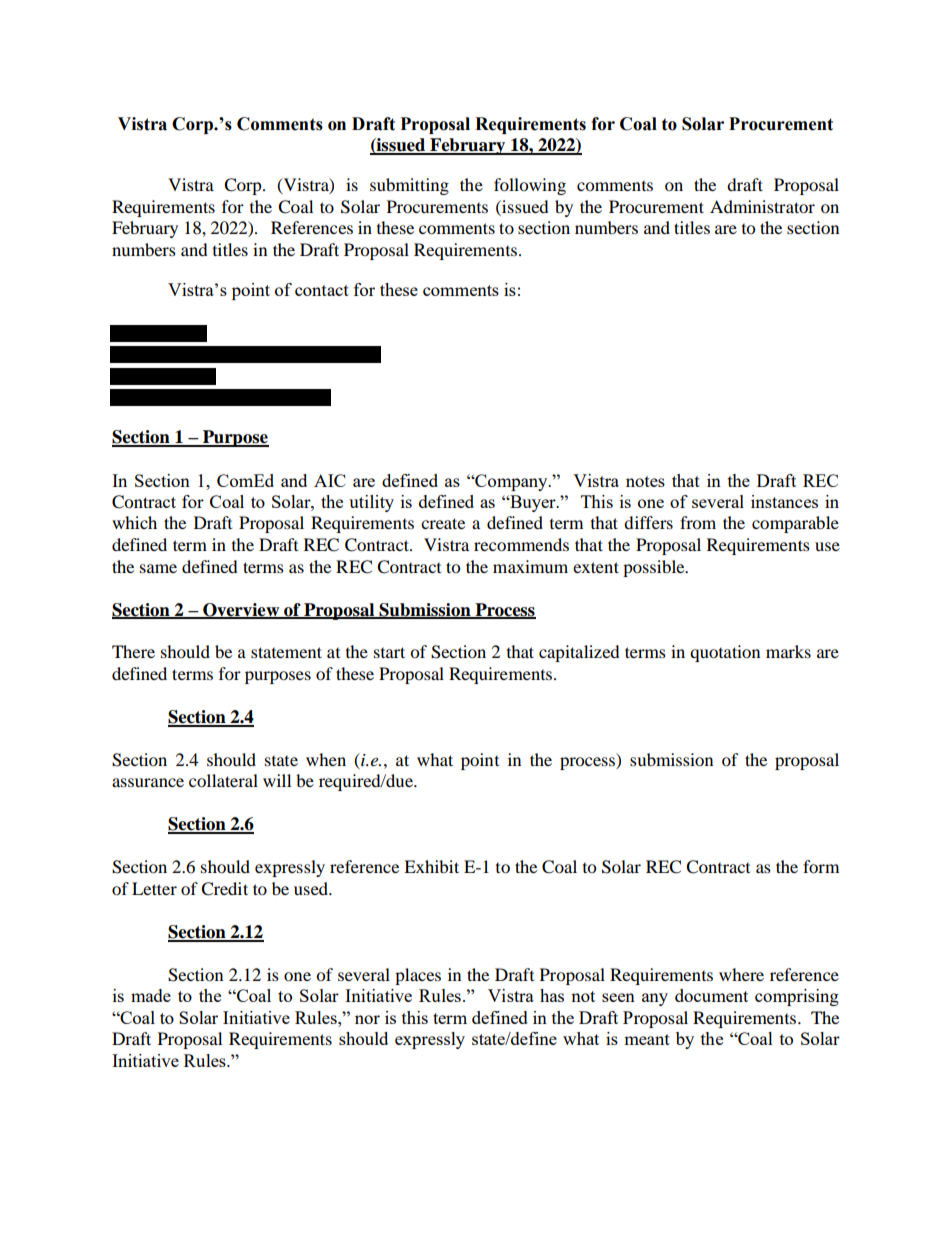 Image resolution: width=952 pixels, height=1233 pixels. Describe the element at coordinates (371, 503) in the image. I see `utility` at that location.
